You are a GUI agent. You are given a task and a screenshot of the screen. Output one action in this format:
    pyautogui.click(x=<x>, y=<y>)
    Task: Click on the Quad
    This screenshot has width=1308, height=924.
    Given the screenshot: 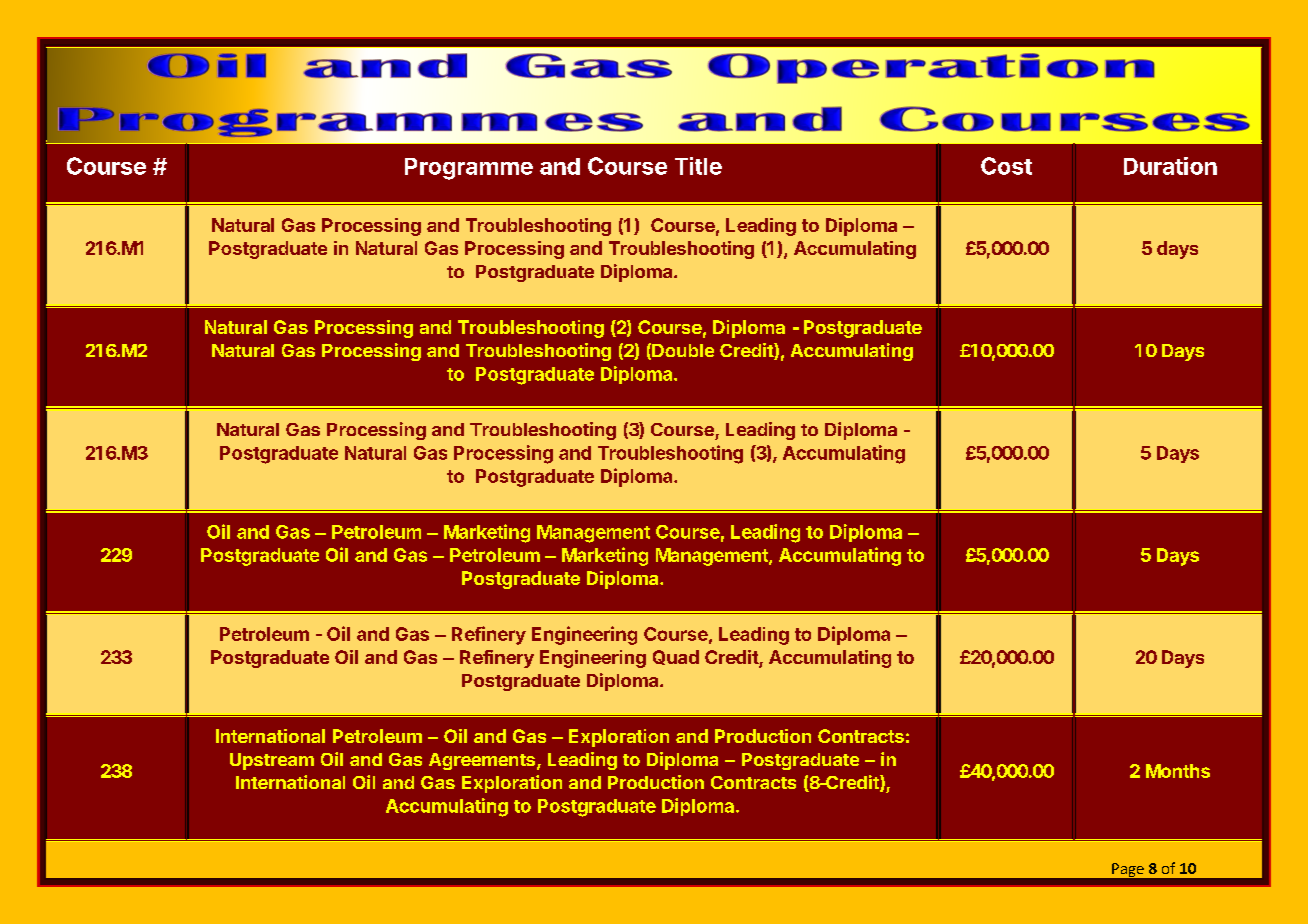 What is the action you would take?
    pyautogui.click(x=676, y=657)
